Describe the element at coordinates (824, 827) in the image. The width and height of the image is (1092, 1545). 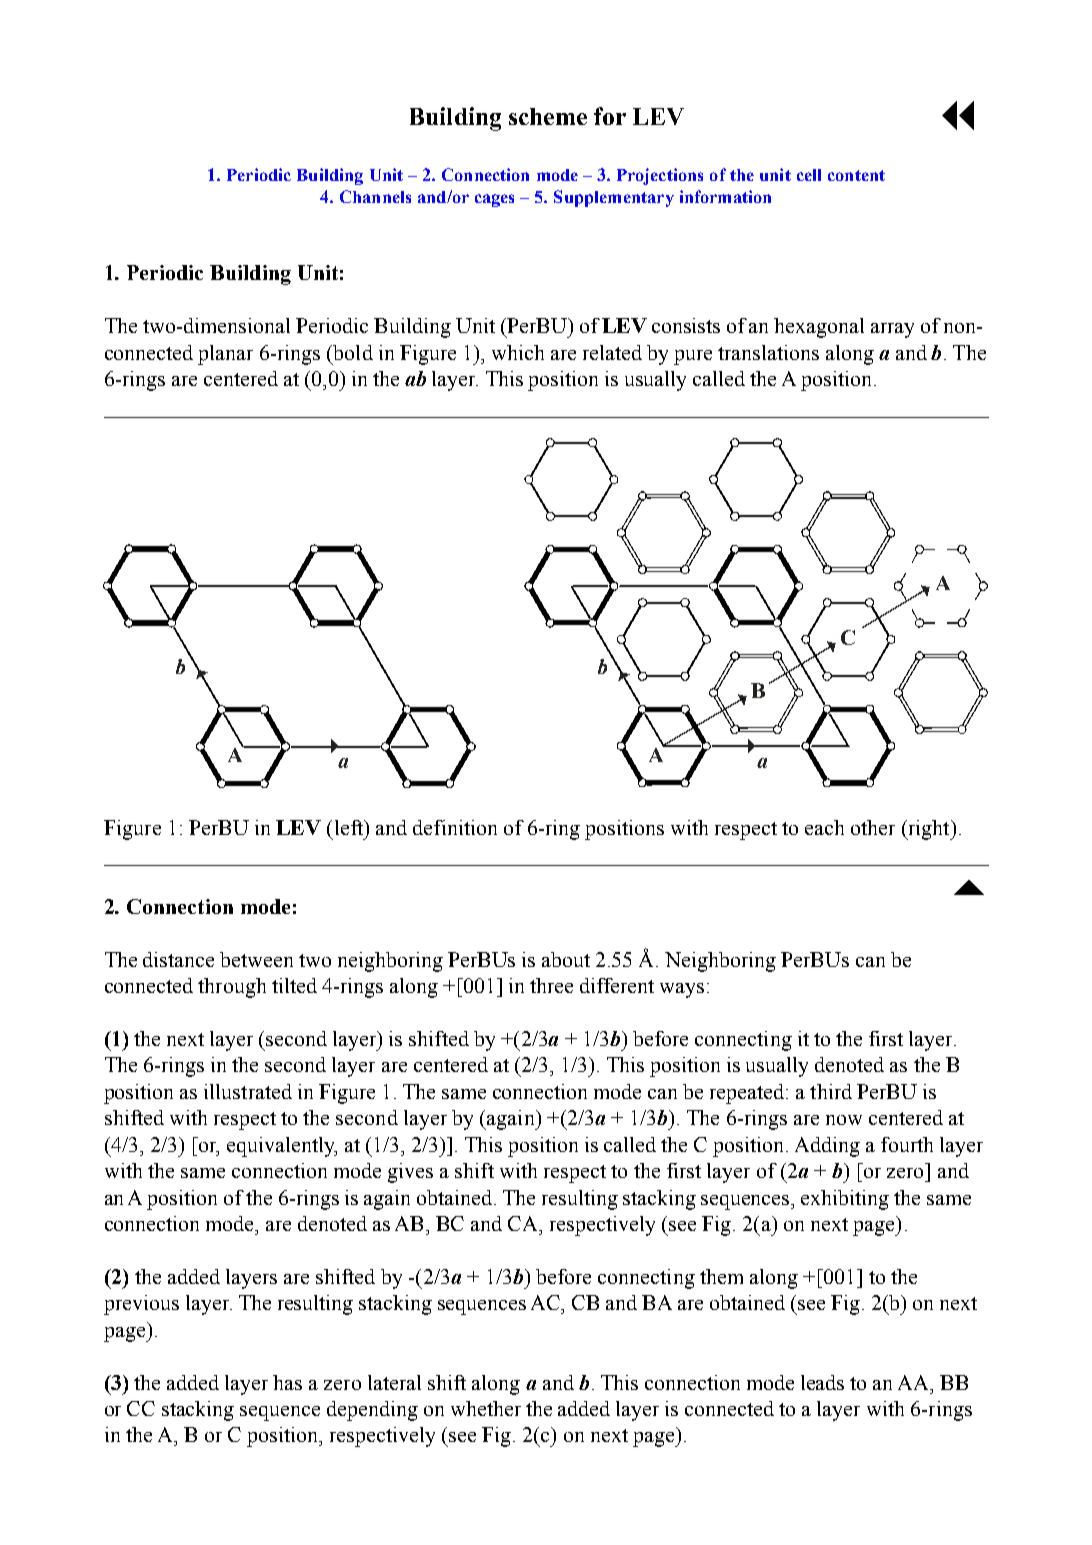
I see `each` at that location.
